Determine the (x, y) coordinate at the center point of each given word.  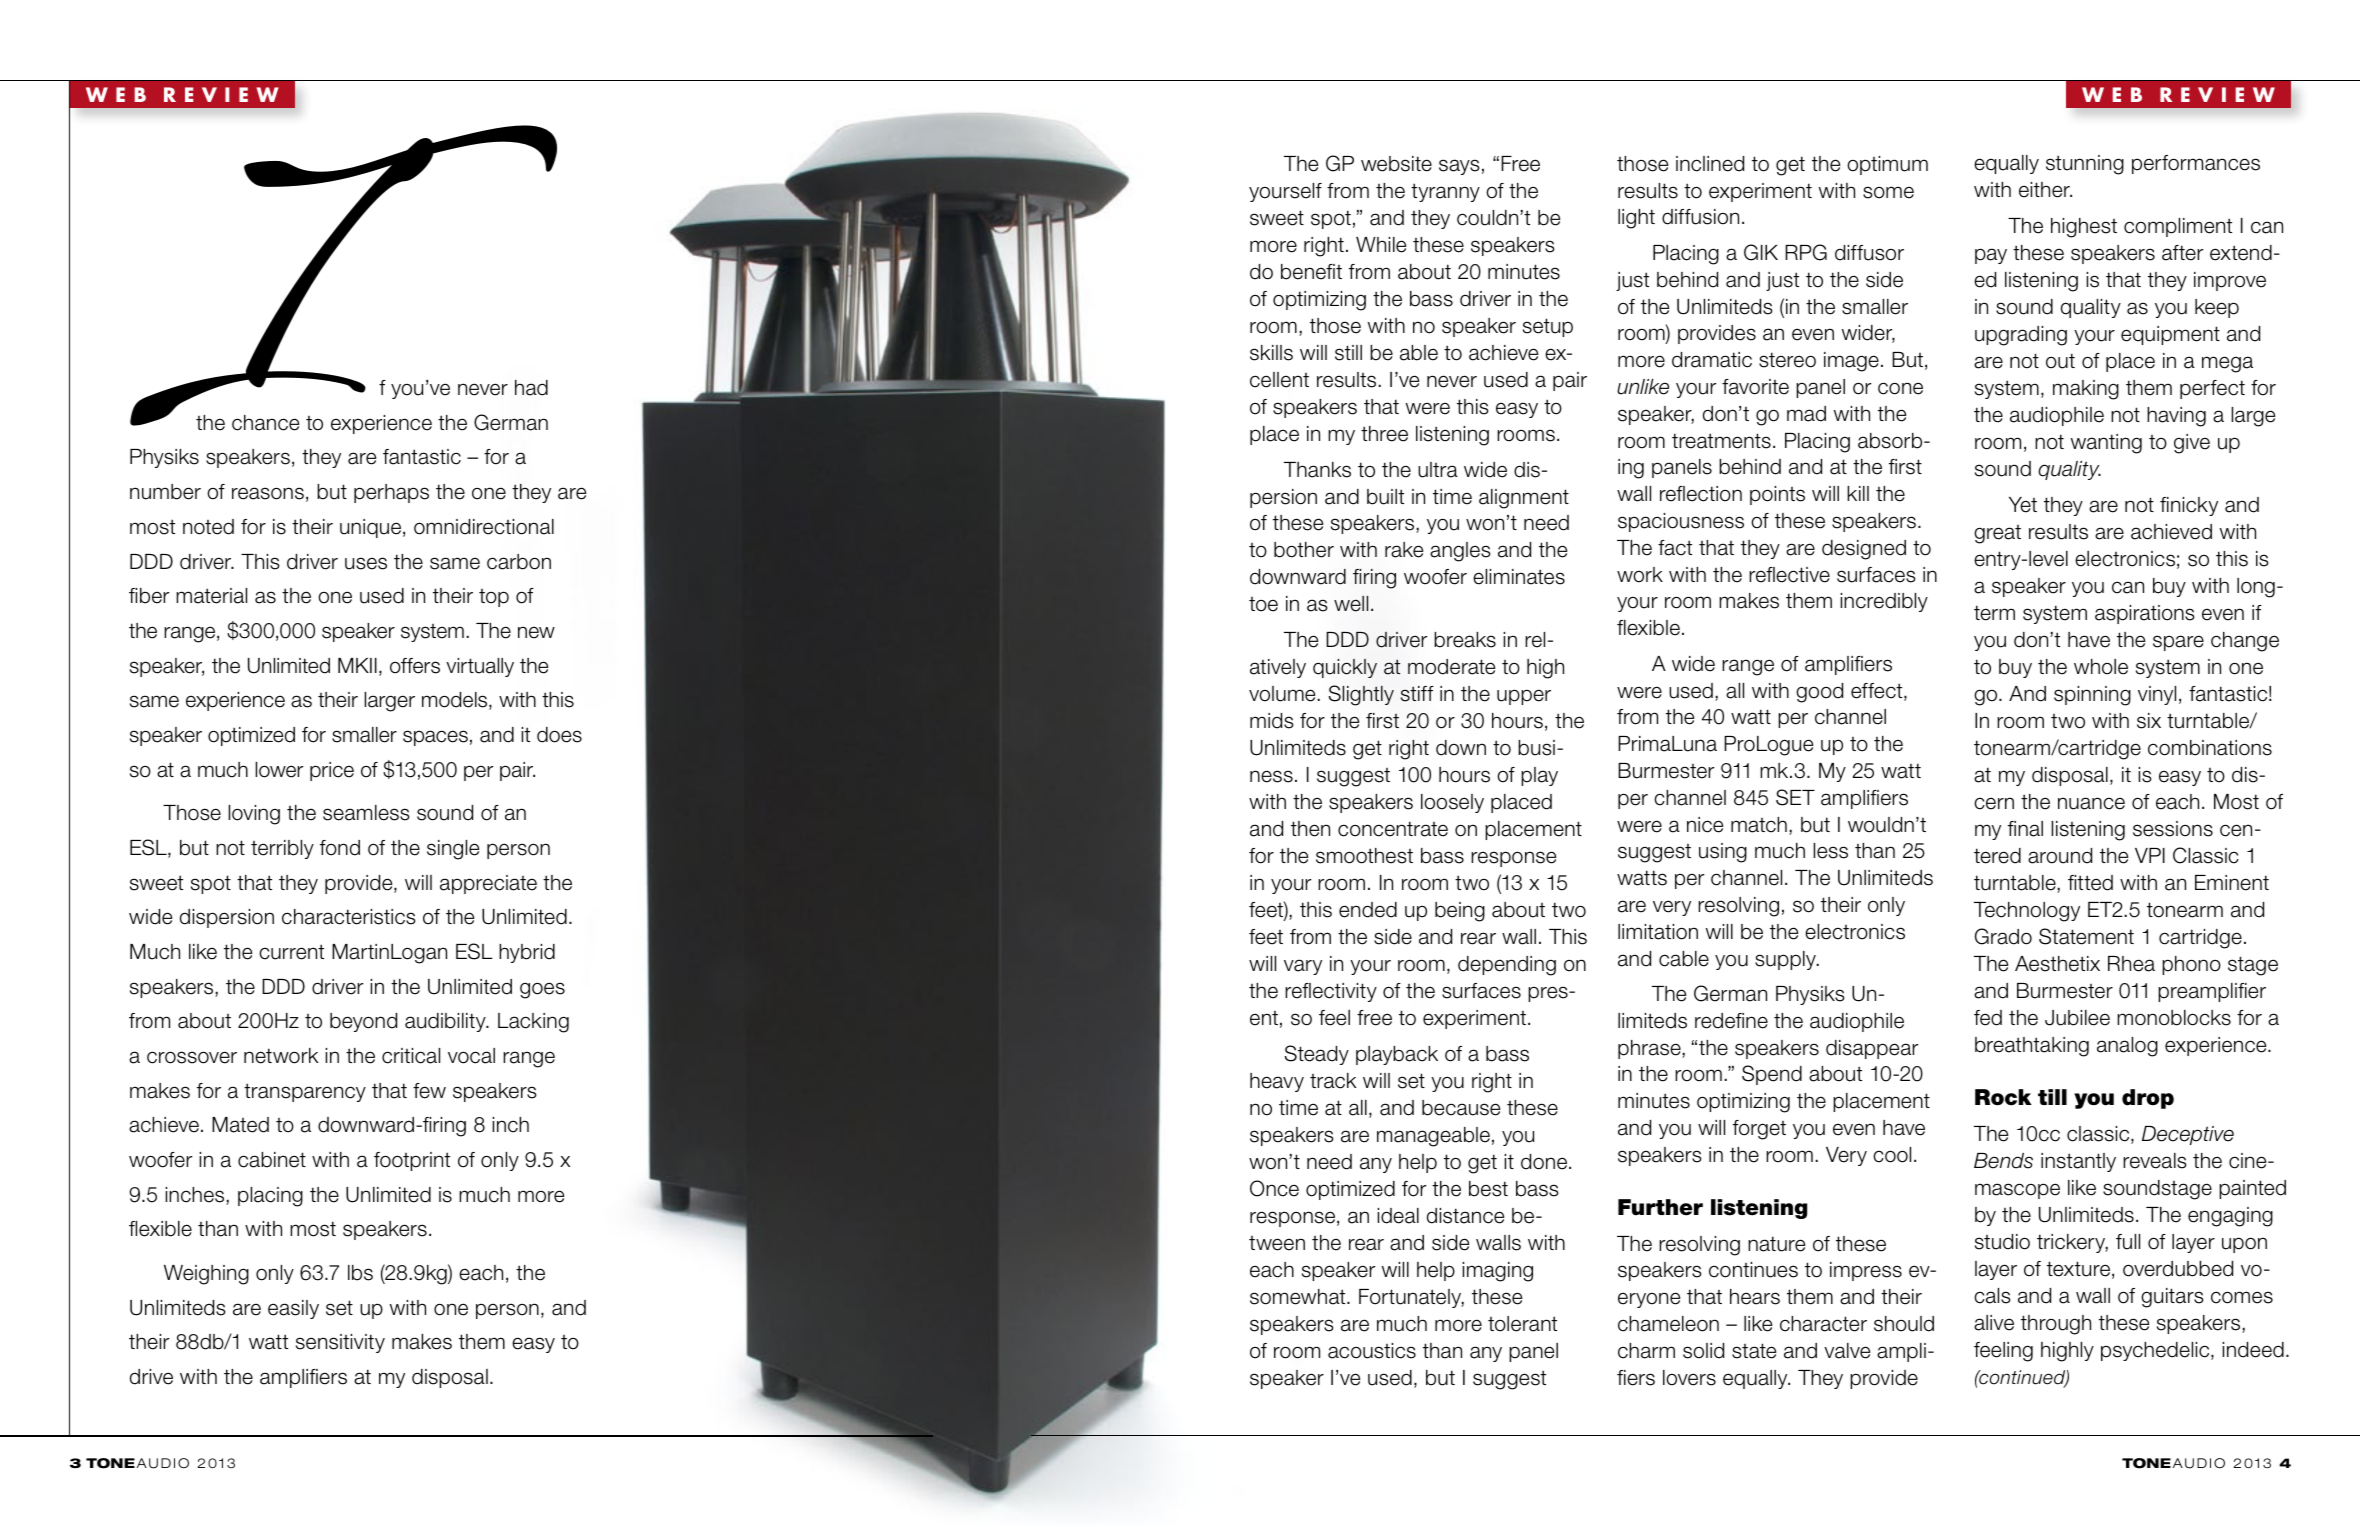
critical (411, 1056)
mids (1271, 721)
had (531, 388)
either (2045, 190)
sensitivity (340, 1343)
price (332, 771)
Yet (2023, 505)
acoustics (1372, 1351)
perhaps (391, 493)
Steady (1317, 1055)
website (1396, 164)
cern (1994, 803)
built (1385, 497)
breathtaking (2032, 1047)
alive (1994, 1323)
